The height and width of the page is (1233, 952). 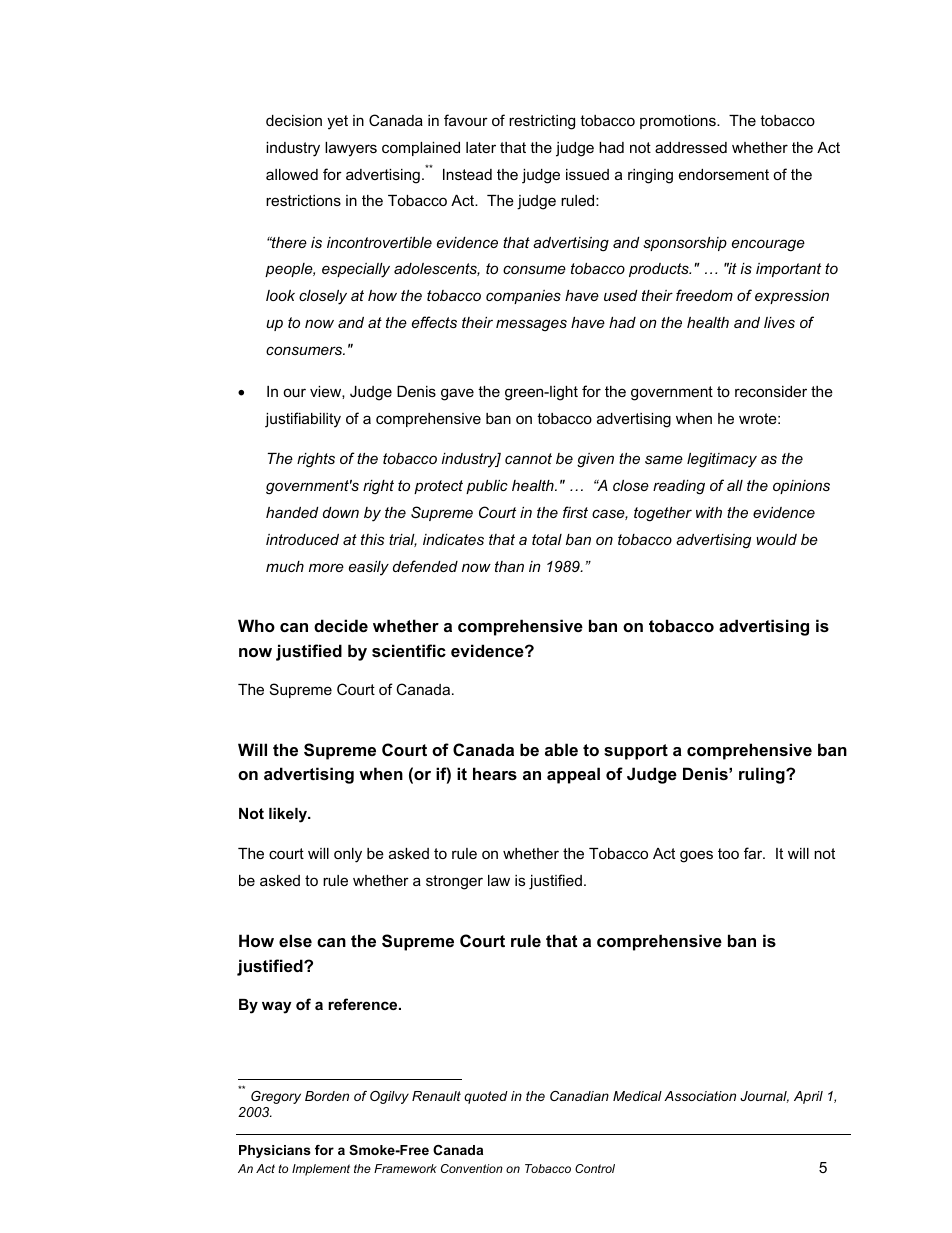 What do you see at coordinates (321, 1170) in the page?
I see `Implement` at bounding box center [321, 1170].
